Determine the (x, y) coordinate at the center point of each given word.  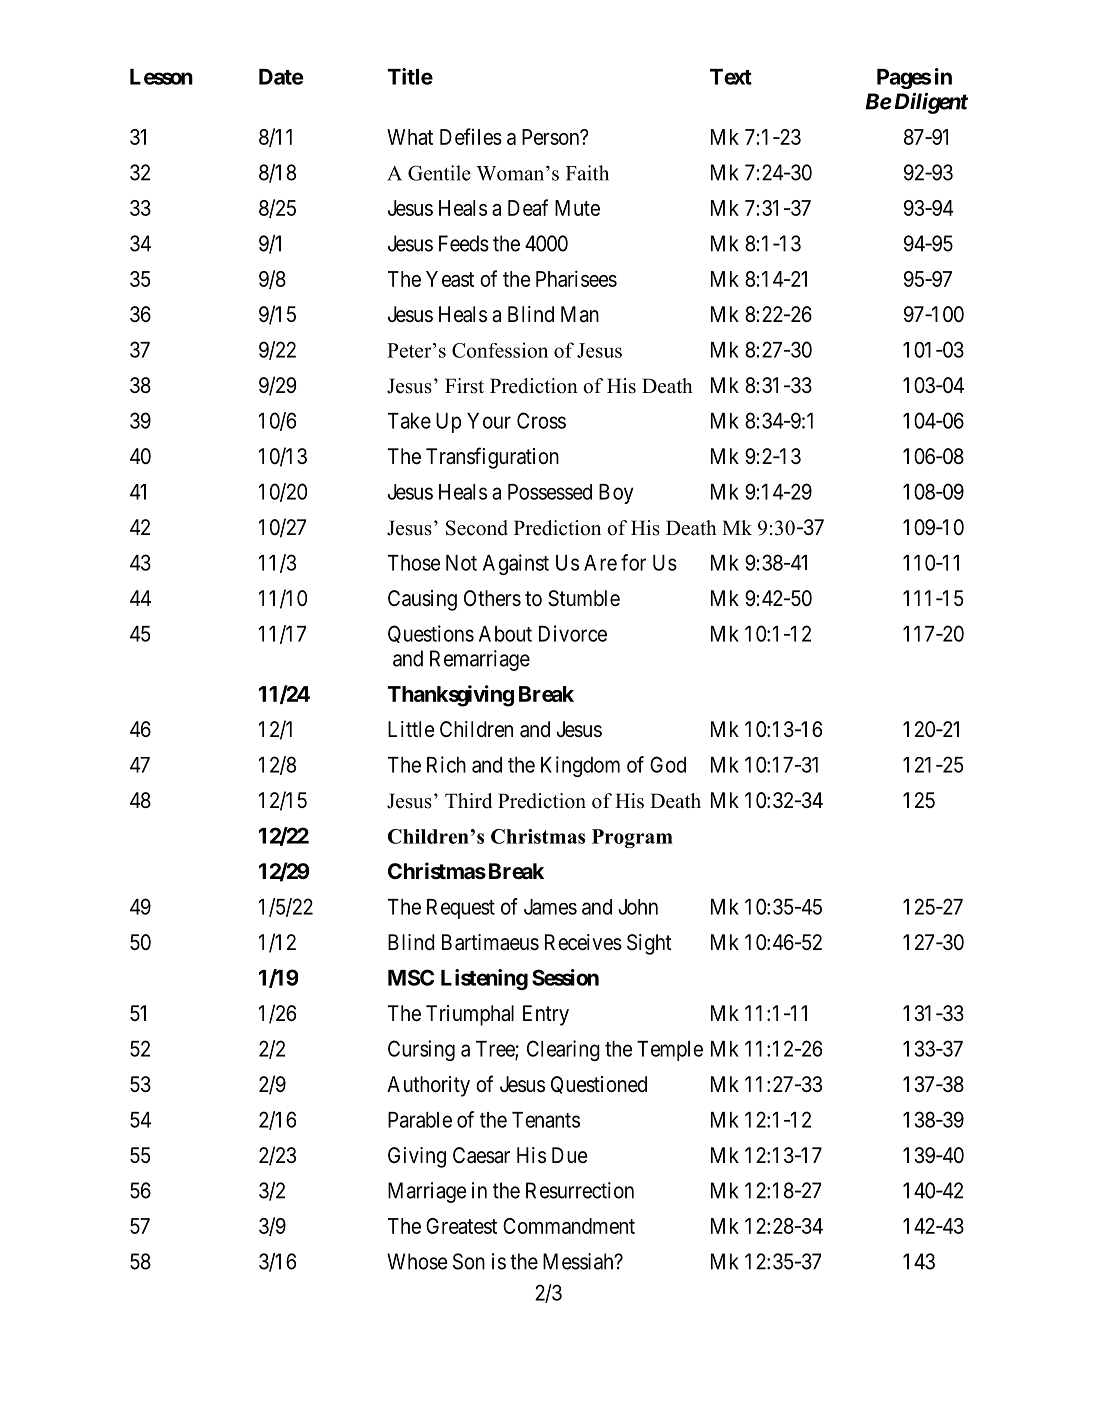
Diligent (929, 103)
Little (411, 729)
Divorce (573, 633)
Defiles (471, 136)
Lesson (161, 77)
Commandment (569, 1226)
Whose (417, 1261)
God (668, 764)
